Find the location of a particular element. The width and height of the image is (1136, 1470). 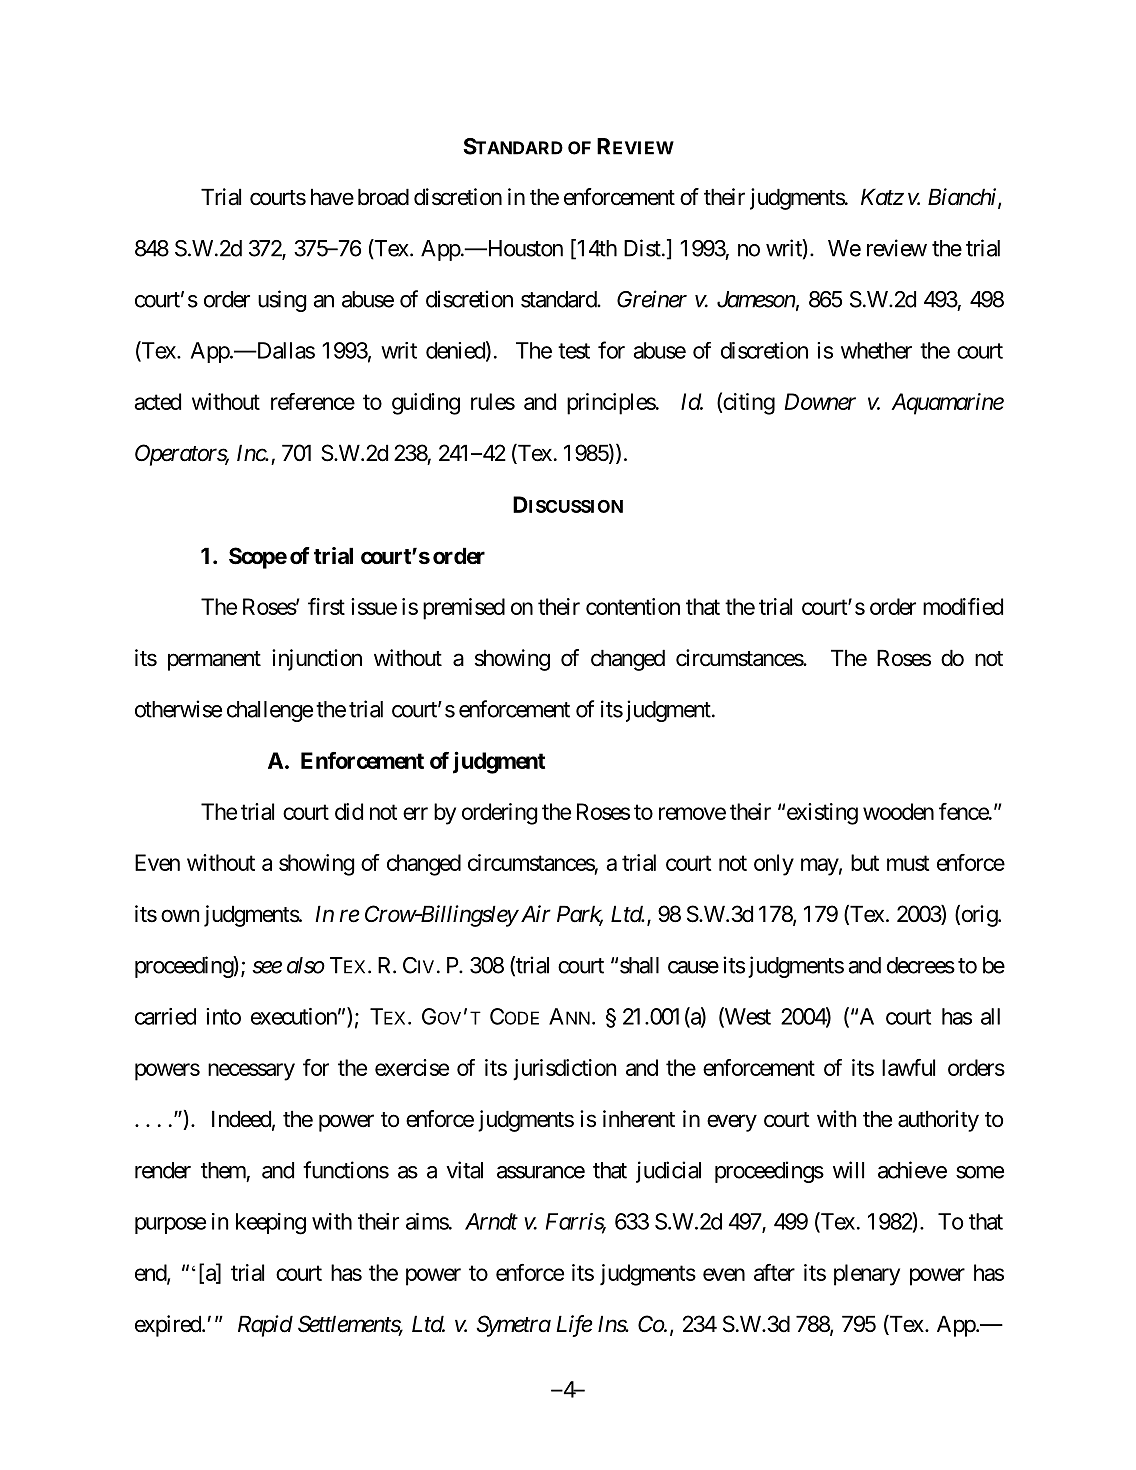

wooden is located at coordinates (898, 811).
